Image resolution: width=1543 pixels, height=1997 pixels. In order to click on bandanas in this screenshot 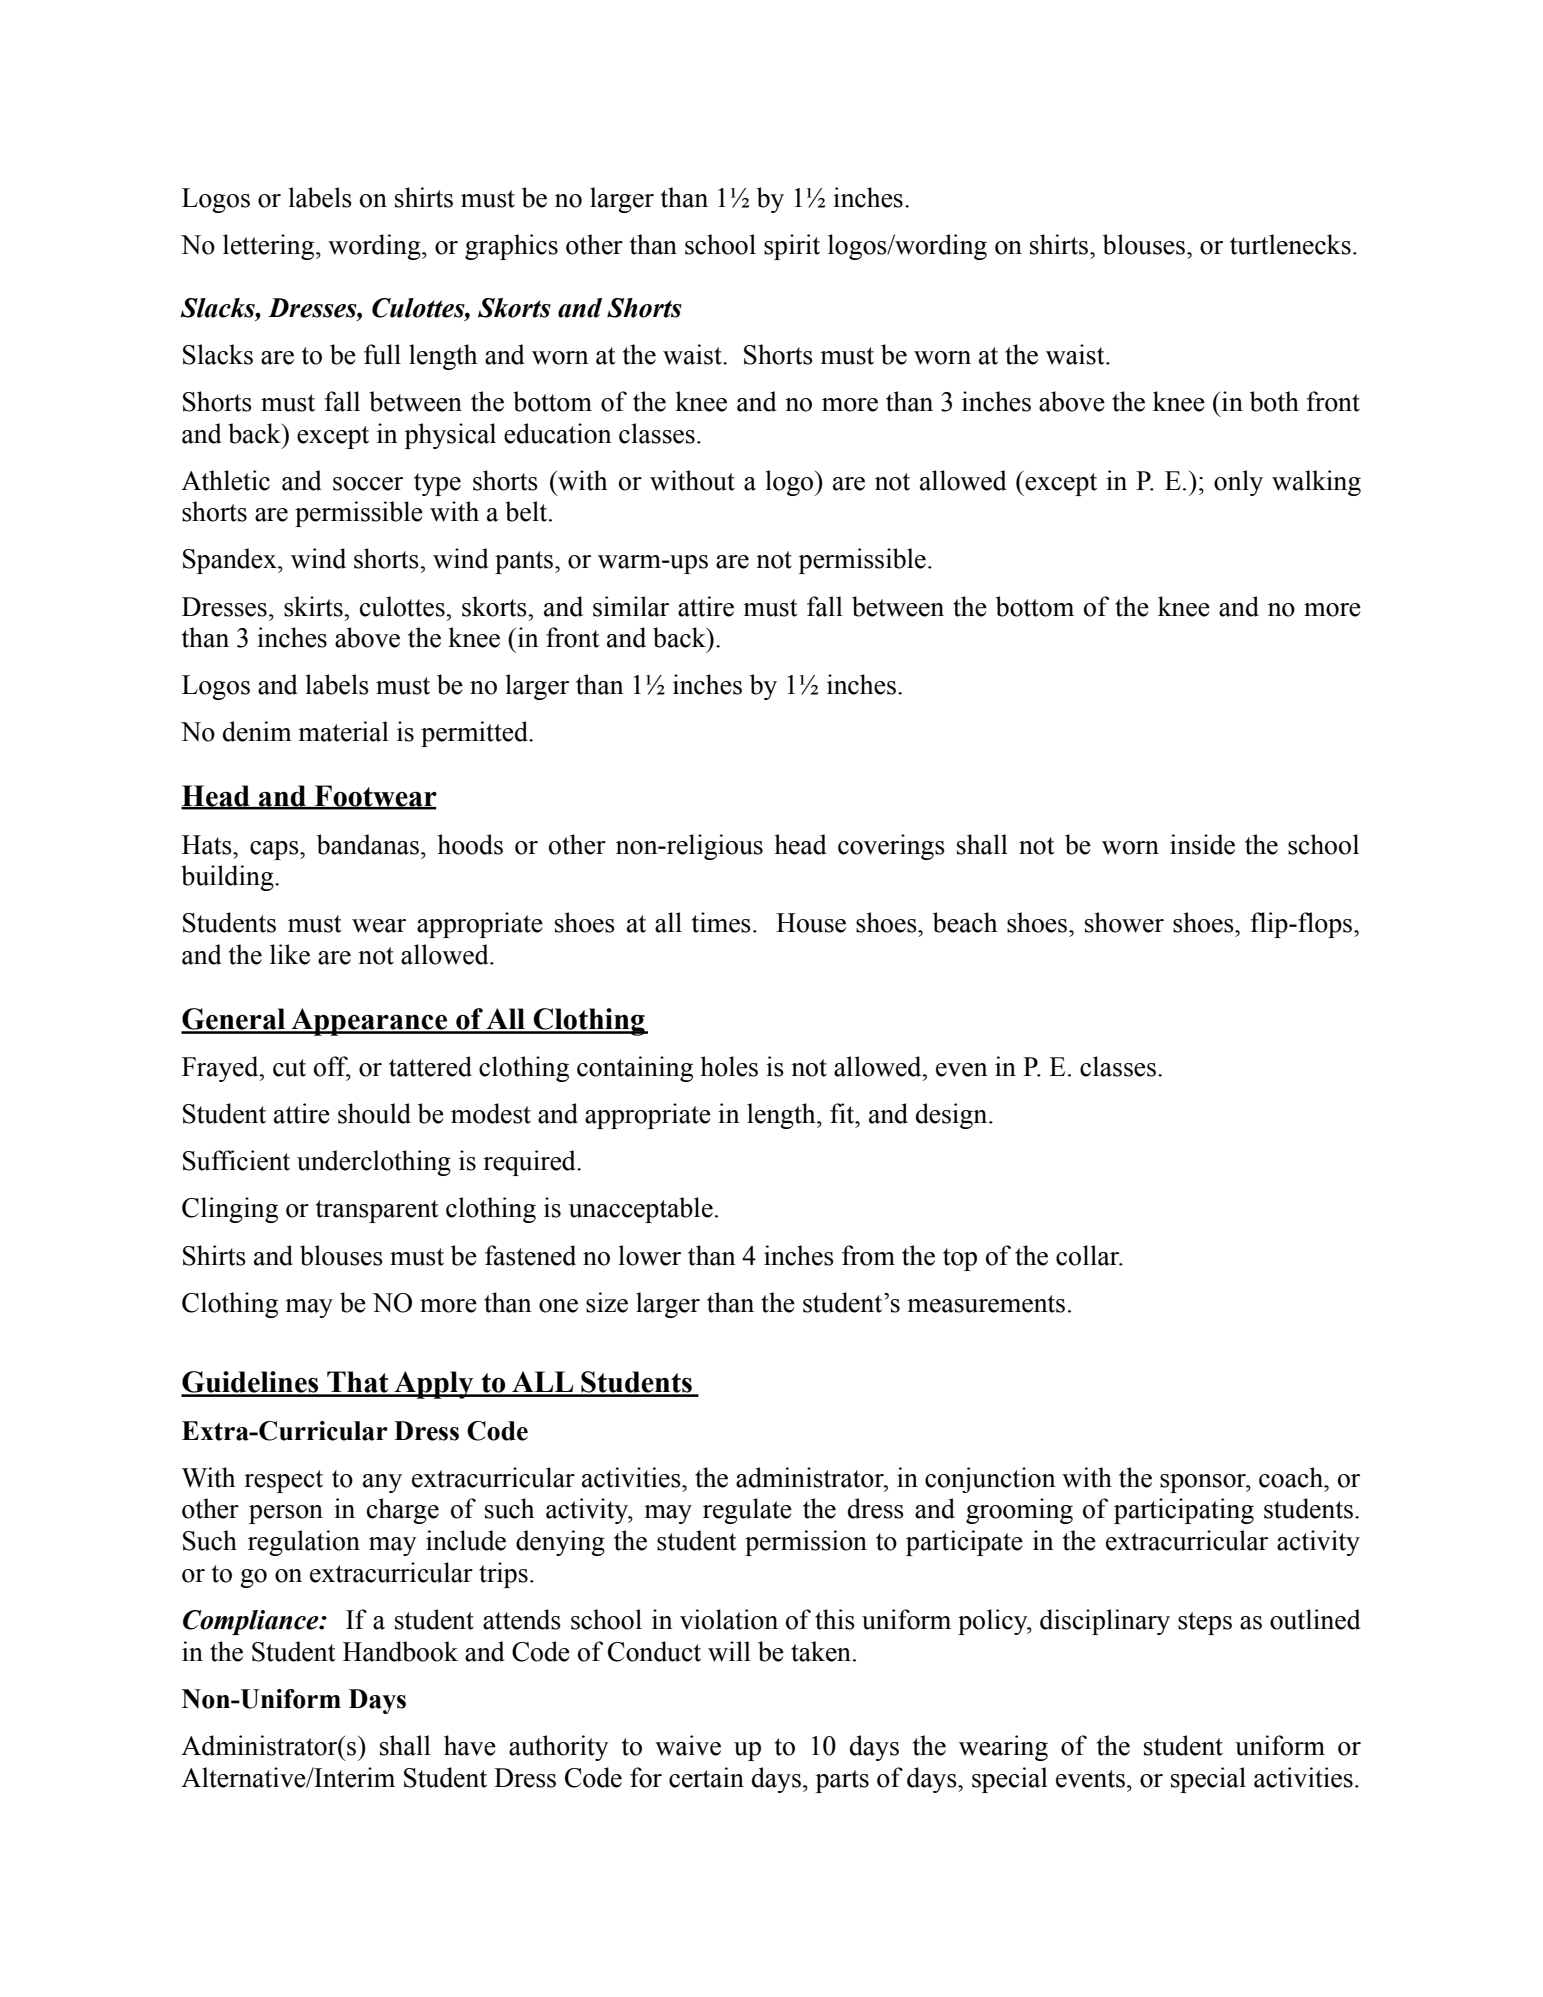, I will do `click(368, 844)`.
